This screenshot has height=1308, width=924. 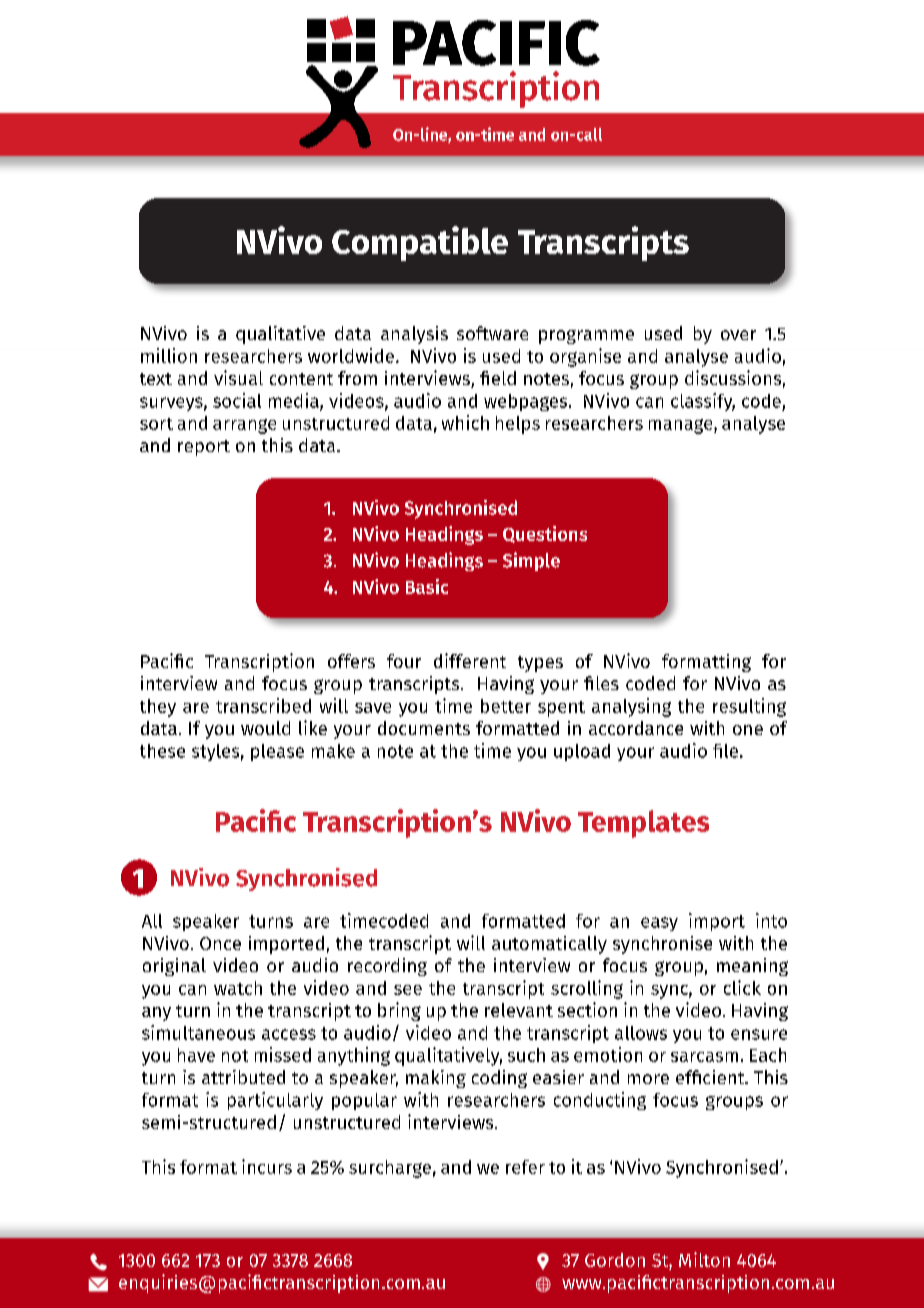 I want to click on Milton, so click(x=704, y=1259).
